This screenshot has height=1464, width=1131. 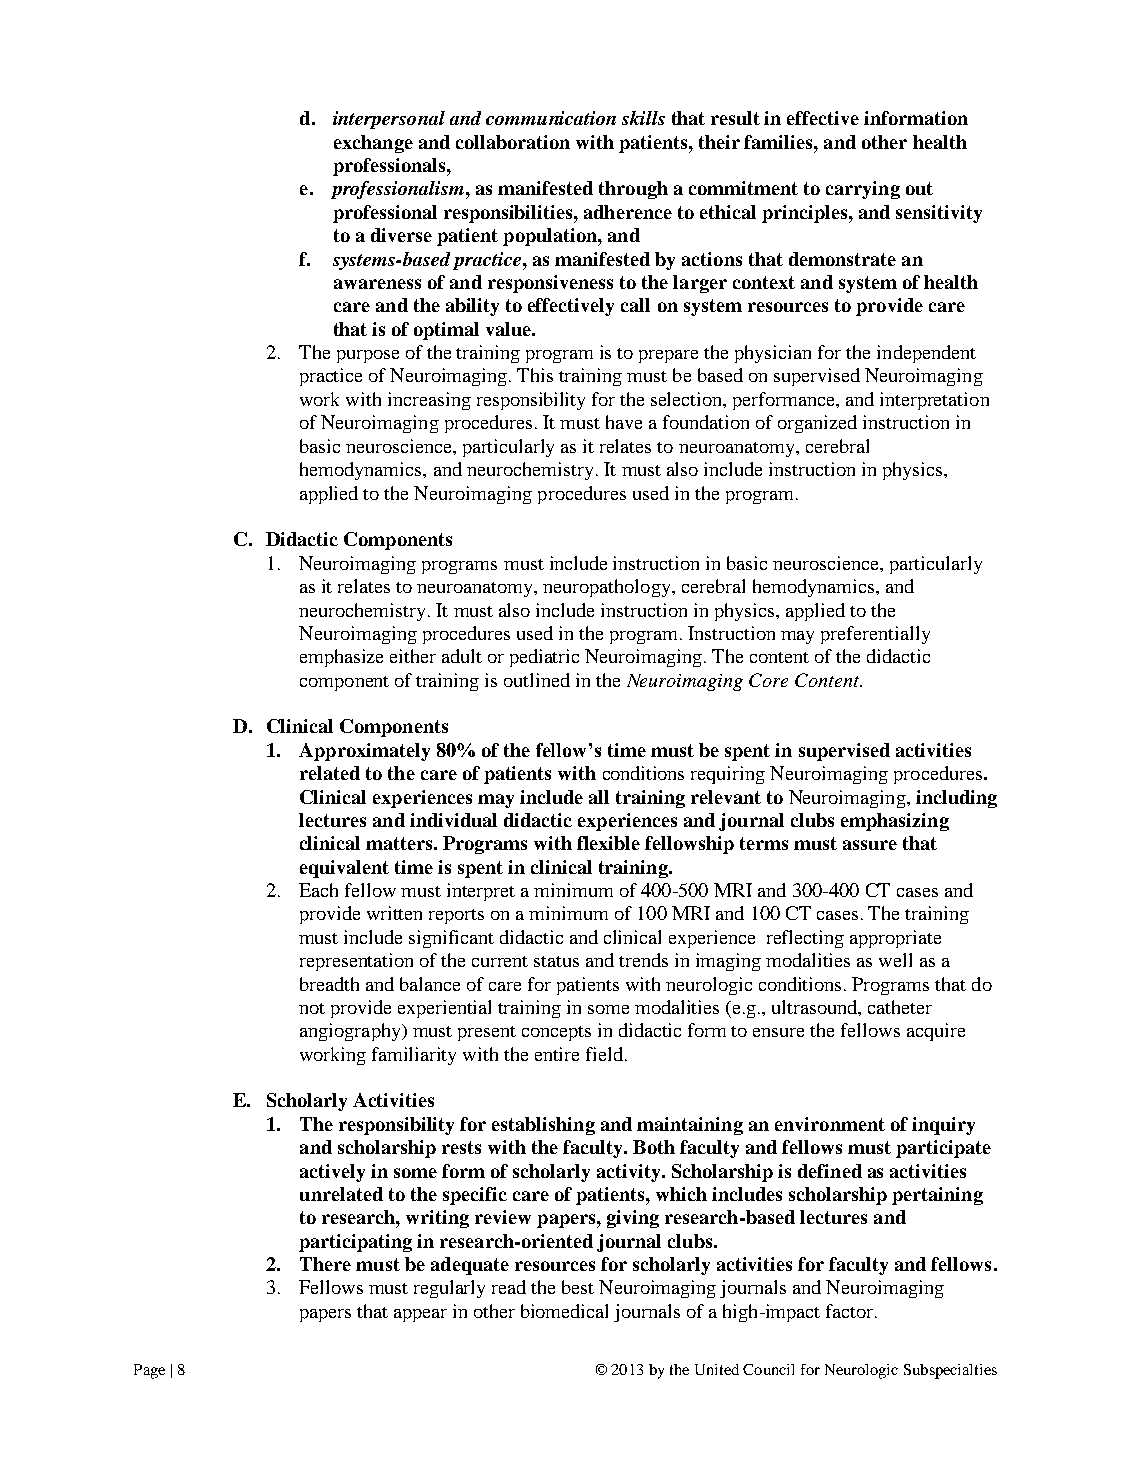 I want to click on collaboration, so click(x=513, y=142).
